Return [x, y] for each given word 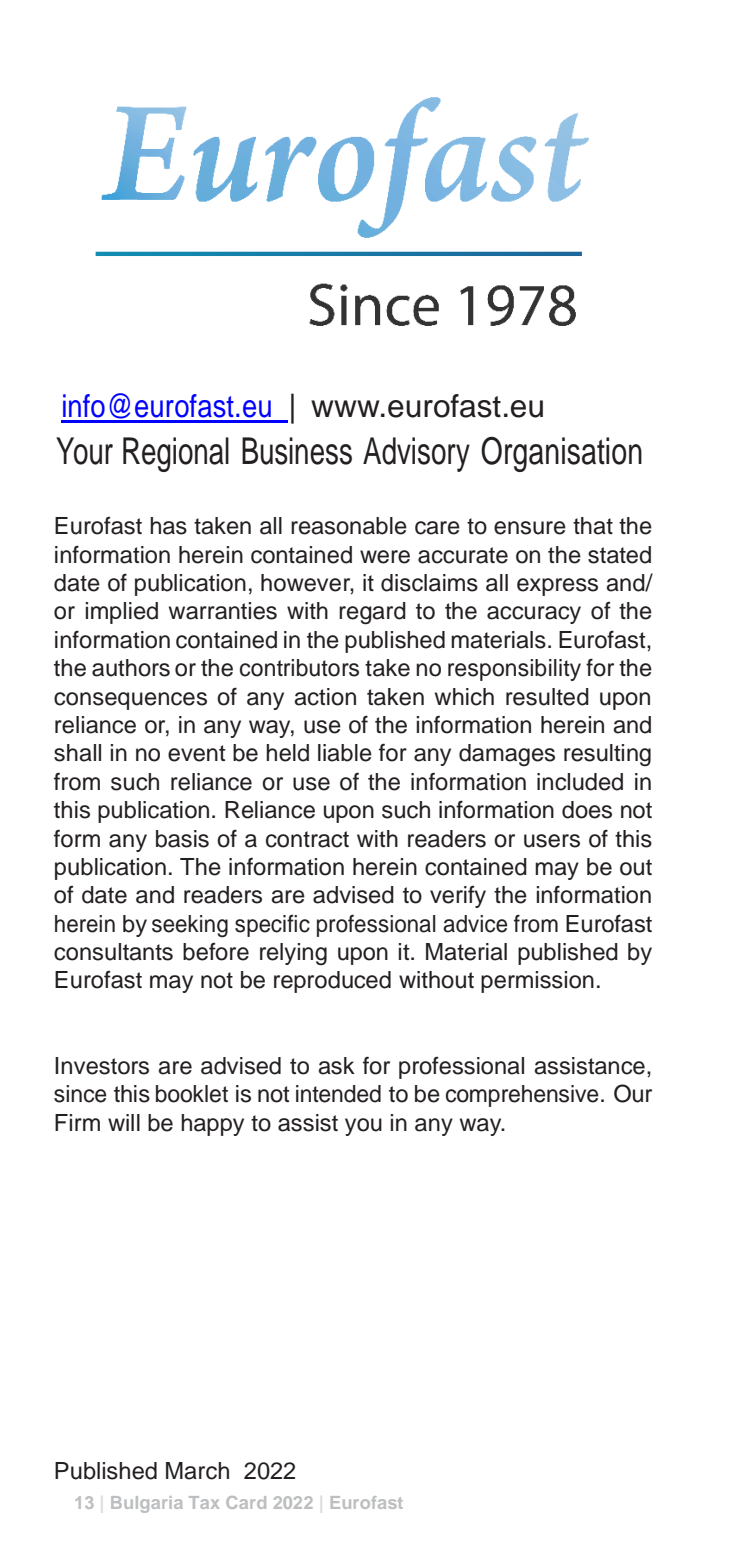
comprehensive [522, 1096]
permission [537, 982]
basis [182, 839]
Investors [102, 1066]
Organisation [561, 454]
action [325, 697]
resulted [547, 697]
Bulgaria [147, 1504]
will [124, 1122]
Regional [176, 454]
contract [307, 839]
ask [336, 1066]
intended [338, 1094]
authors [131, 668]
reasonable [349, 526]
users [552, 841]
